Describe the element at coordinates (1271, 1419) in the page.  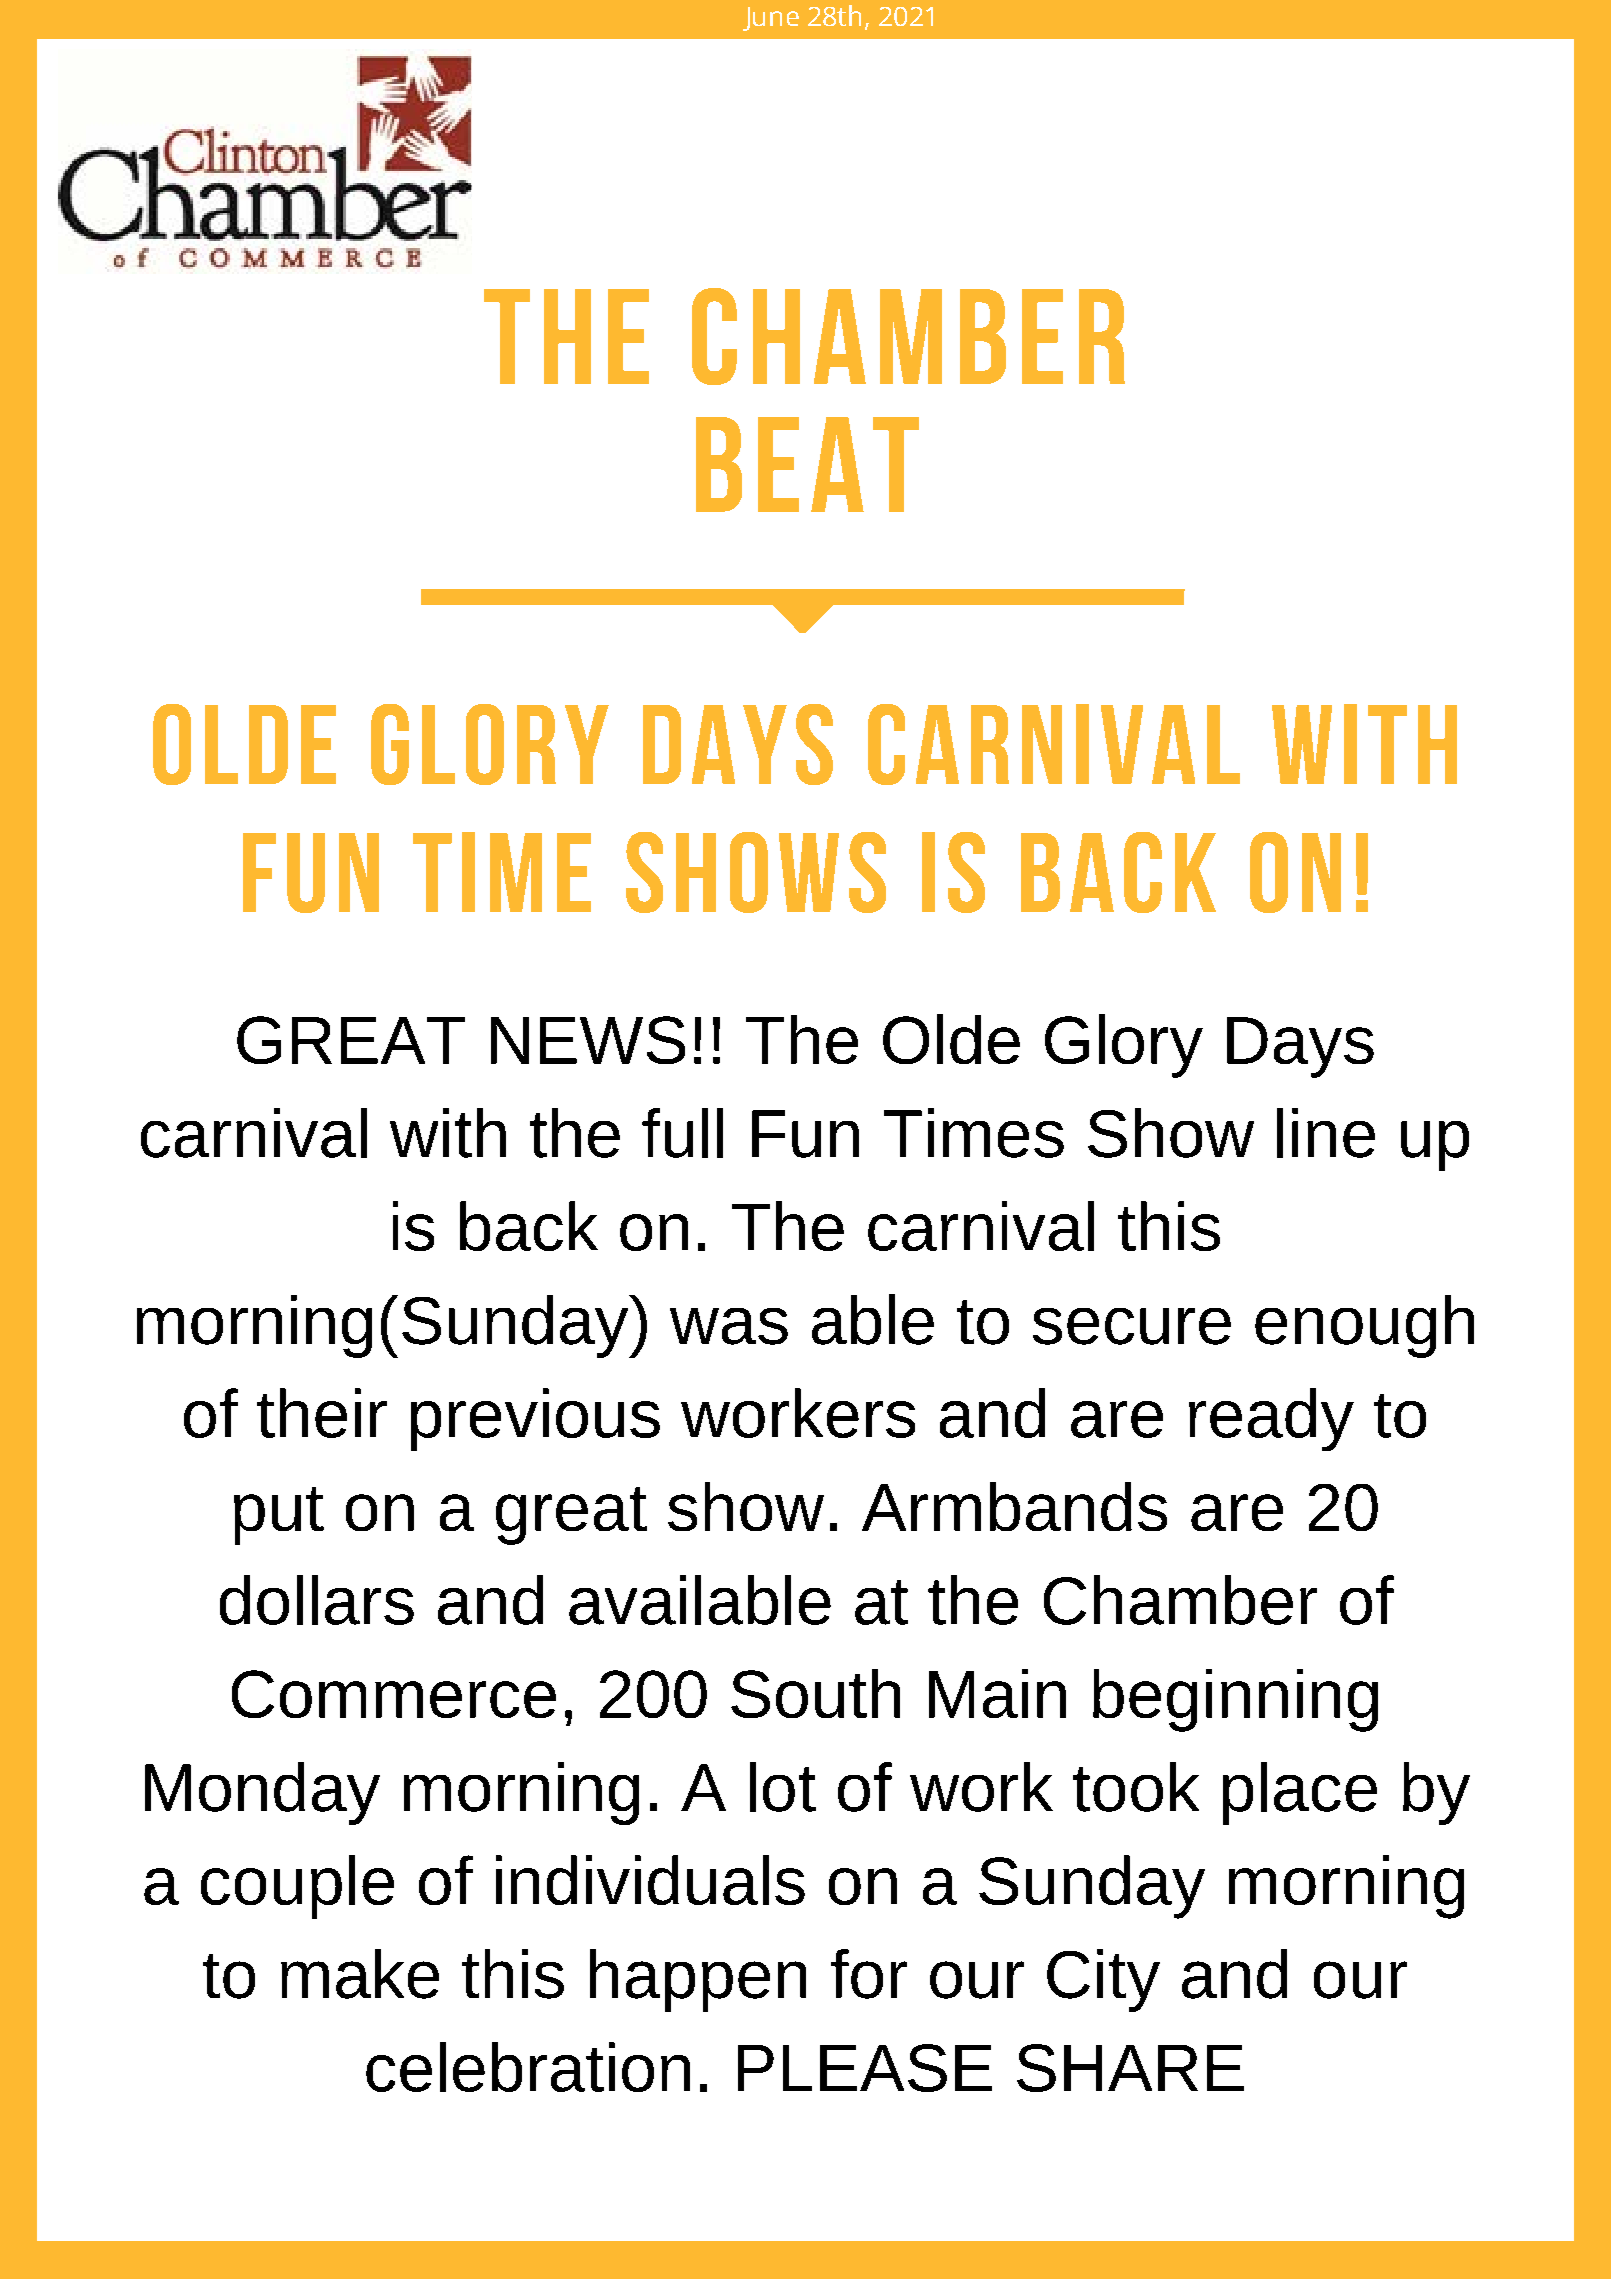
I see `ready` at that location.
